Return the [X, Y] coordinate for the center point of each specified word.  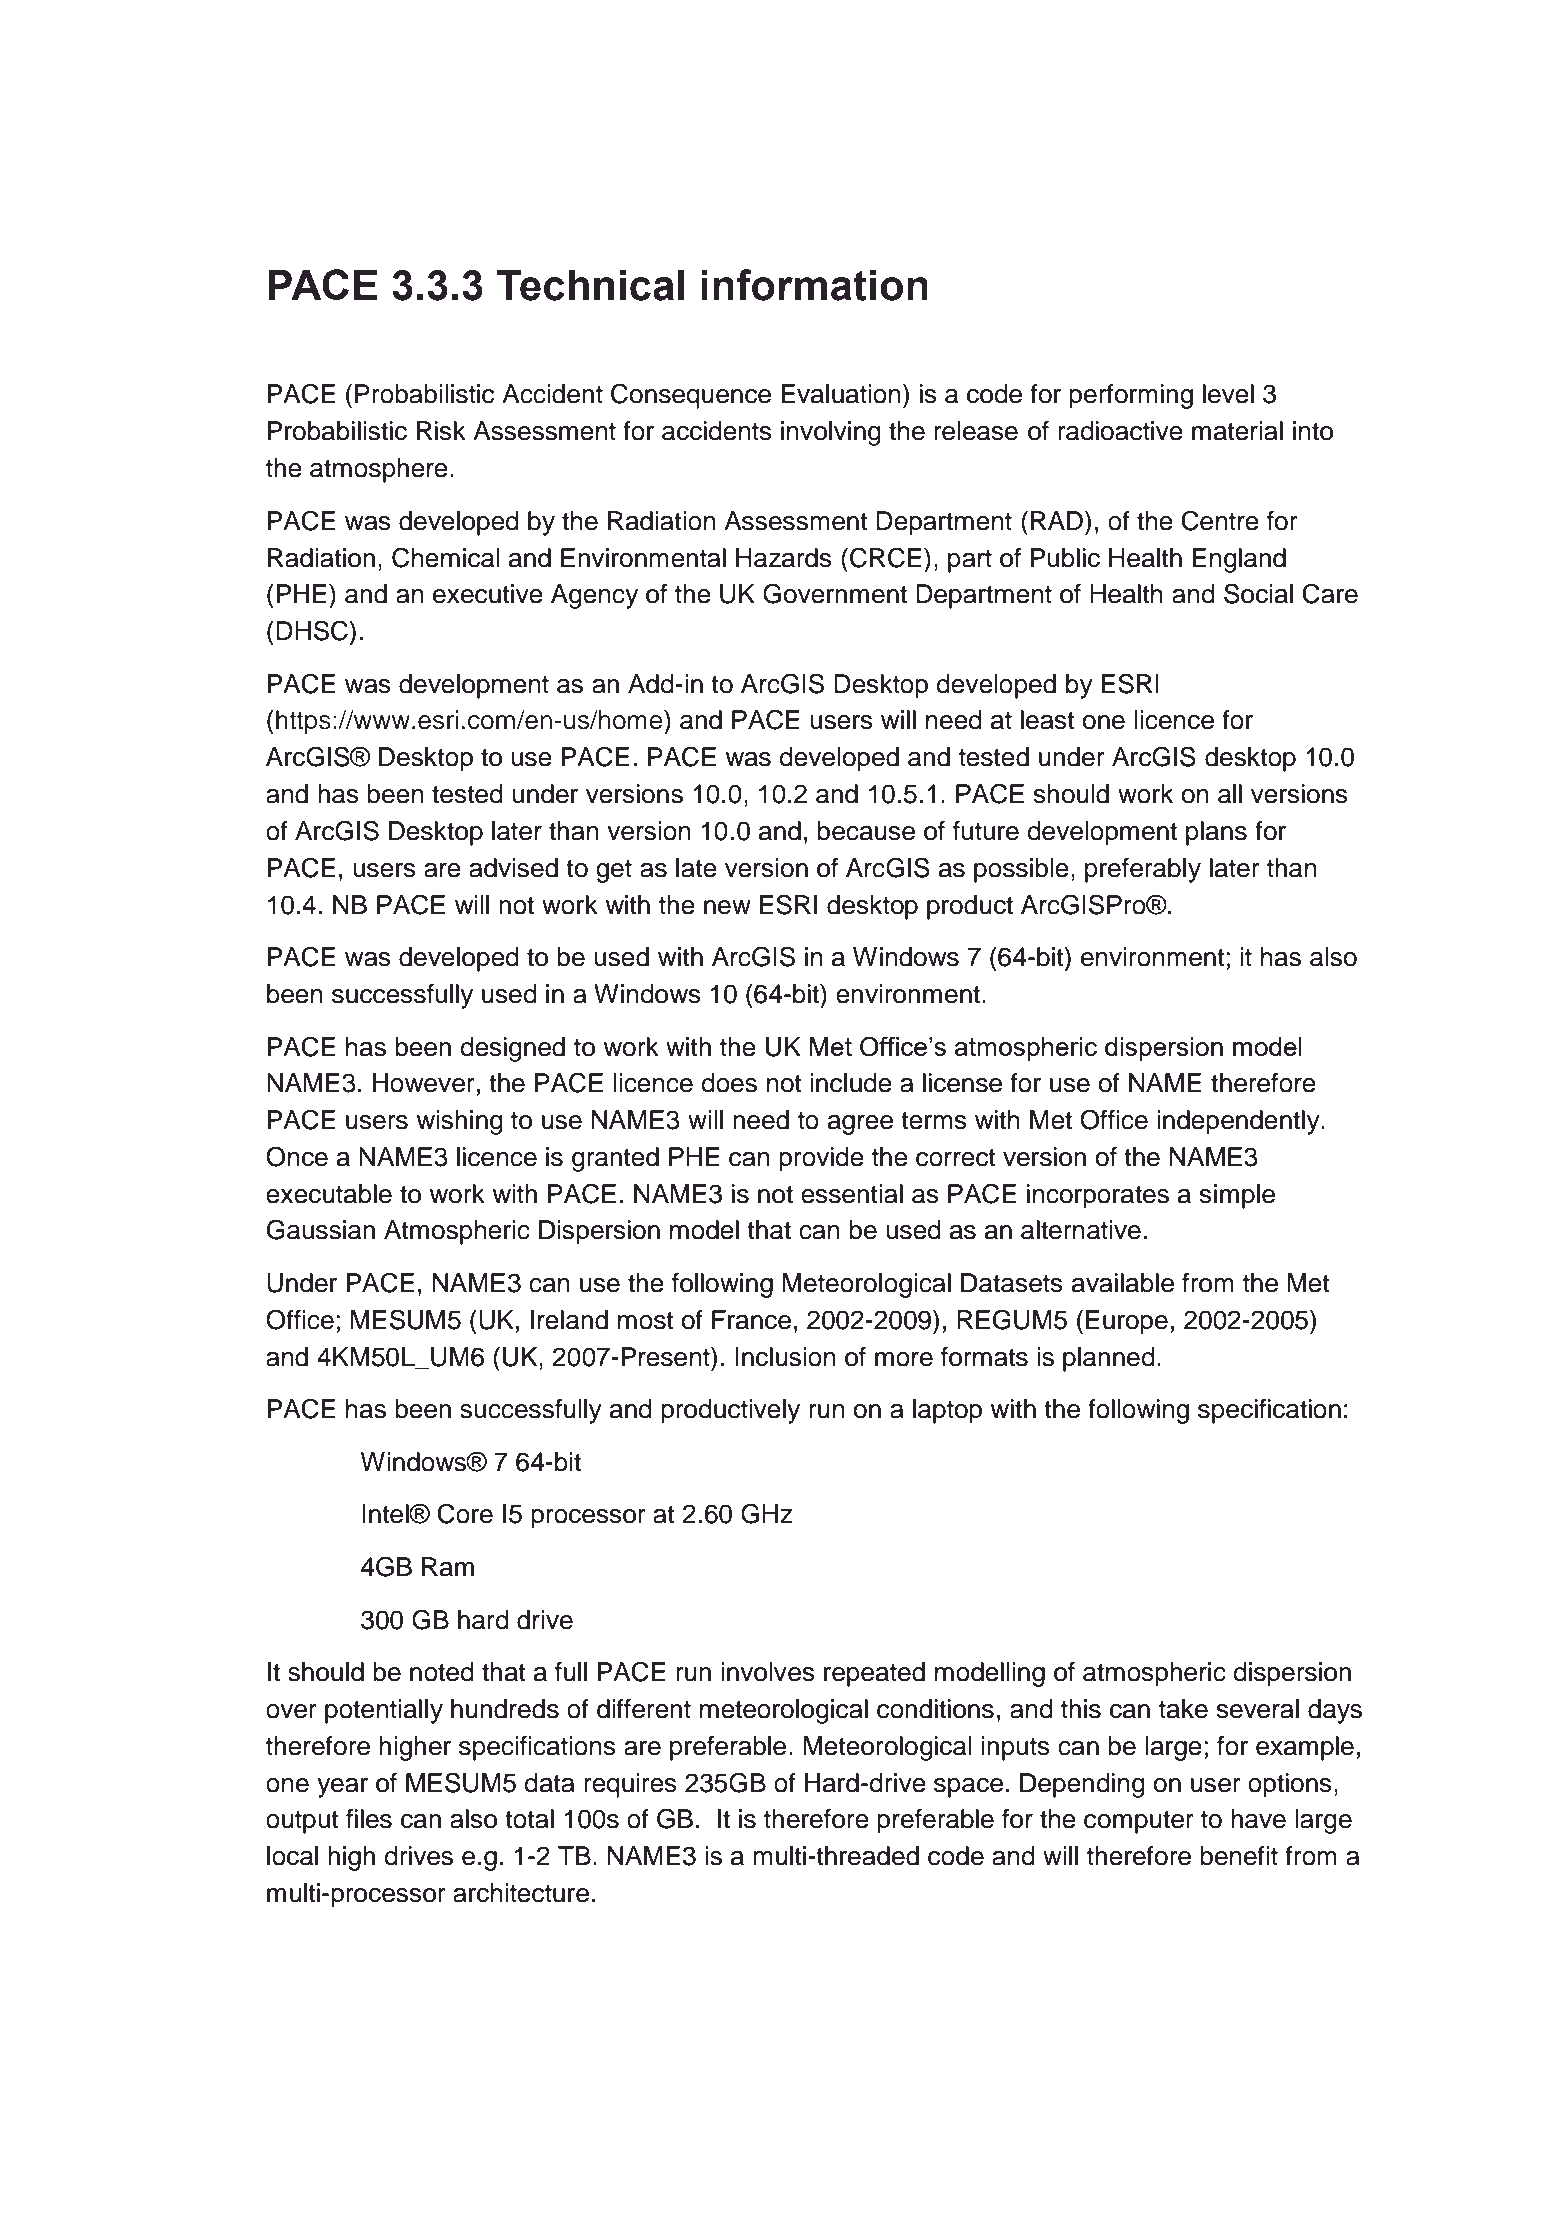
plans [1216, 833]
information [814, 285]
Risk [441, 431]
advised [513, 868]
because [866, 831]
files [369, 1819]
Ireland [569, 1320]
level [1228, 394]
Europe [1127, 1322]
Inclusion [785, 1357]
